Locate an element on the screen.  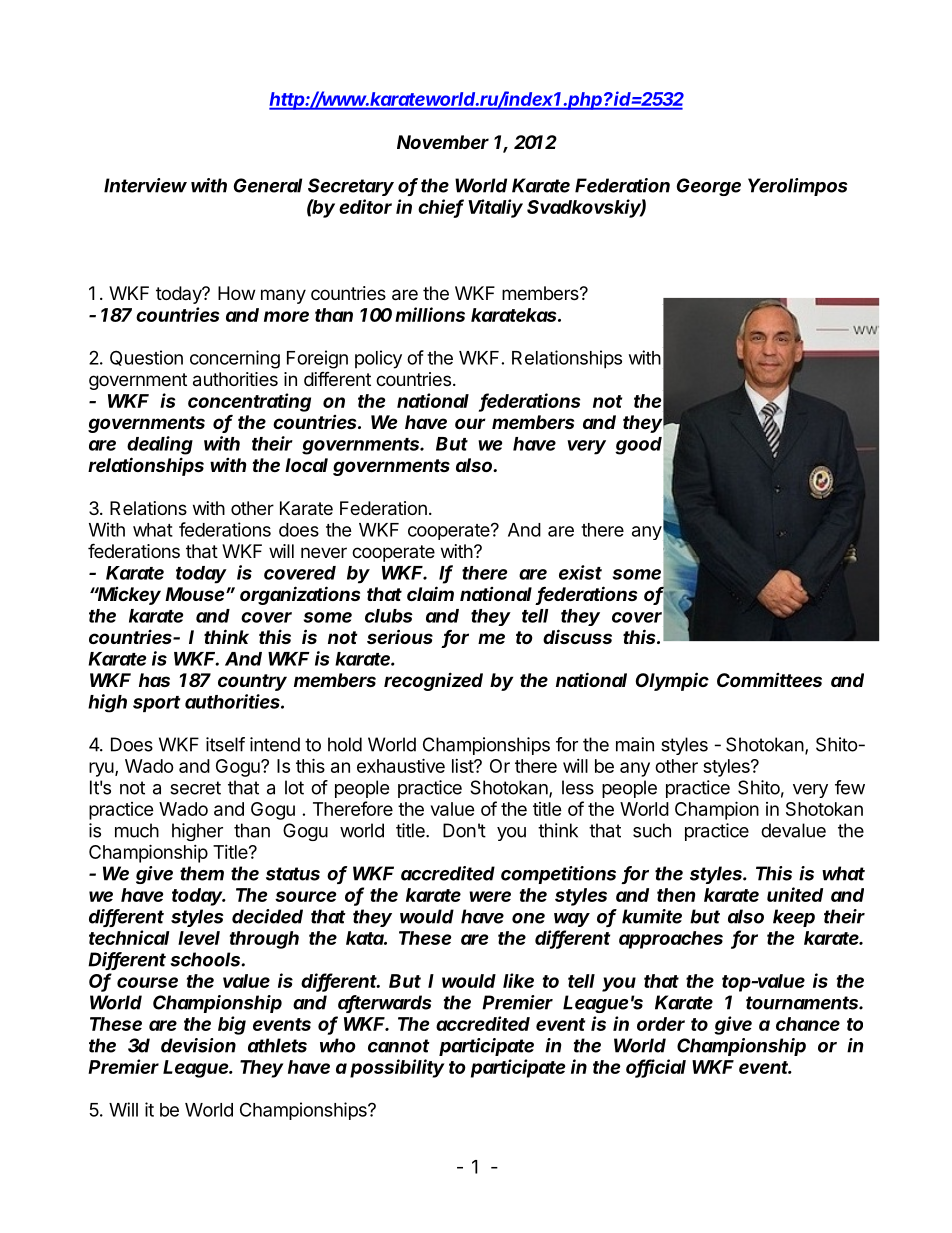
big is located at coordinates (232, 1025).
